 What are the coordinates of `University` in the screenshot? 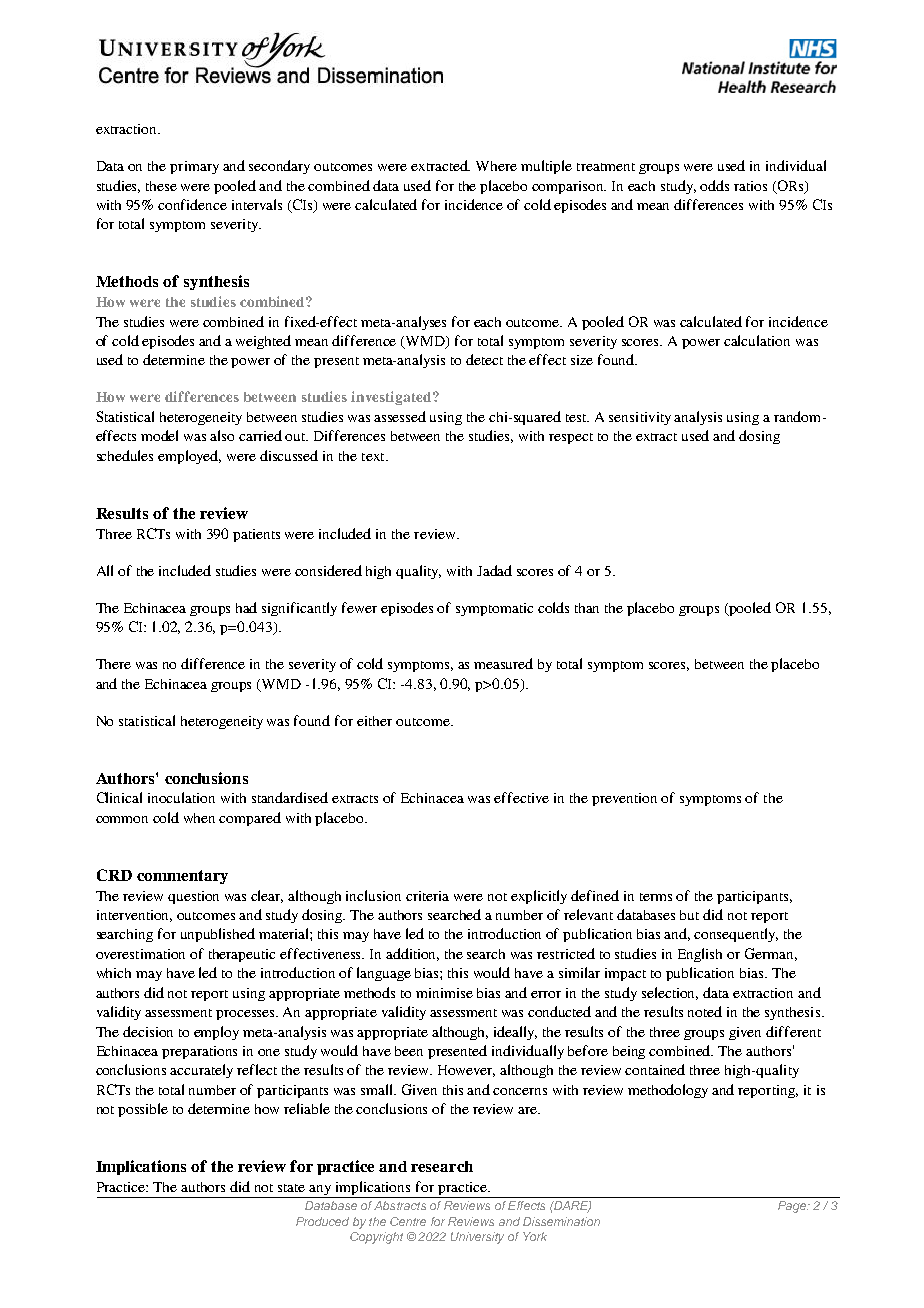 It's located at (477, 1238).
